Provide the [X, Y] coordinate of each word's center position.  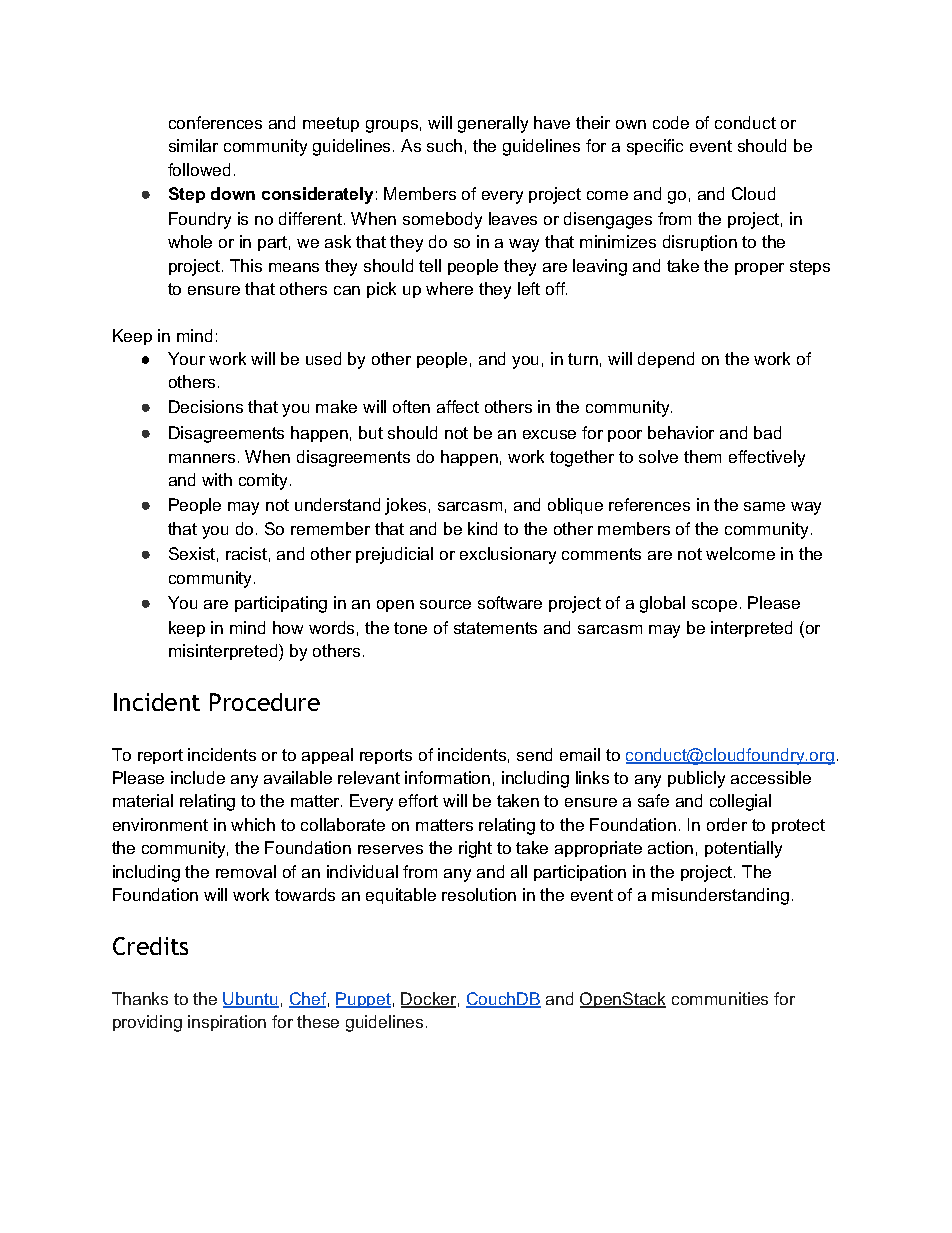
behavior [681, 432]
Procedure [265, 702]
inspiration [227, 1023]
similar [193, 145]
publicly [696, 779]
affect [458, 406]
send [534, 754]
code [671, 122]
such [444, 145]
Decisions [206, 406]
